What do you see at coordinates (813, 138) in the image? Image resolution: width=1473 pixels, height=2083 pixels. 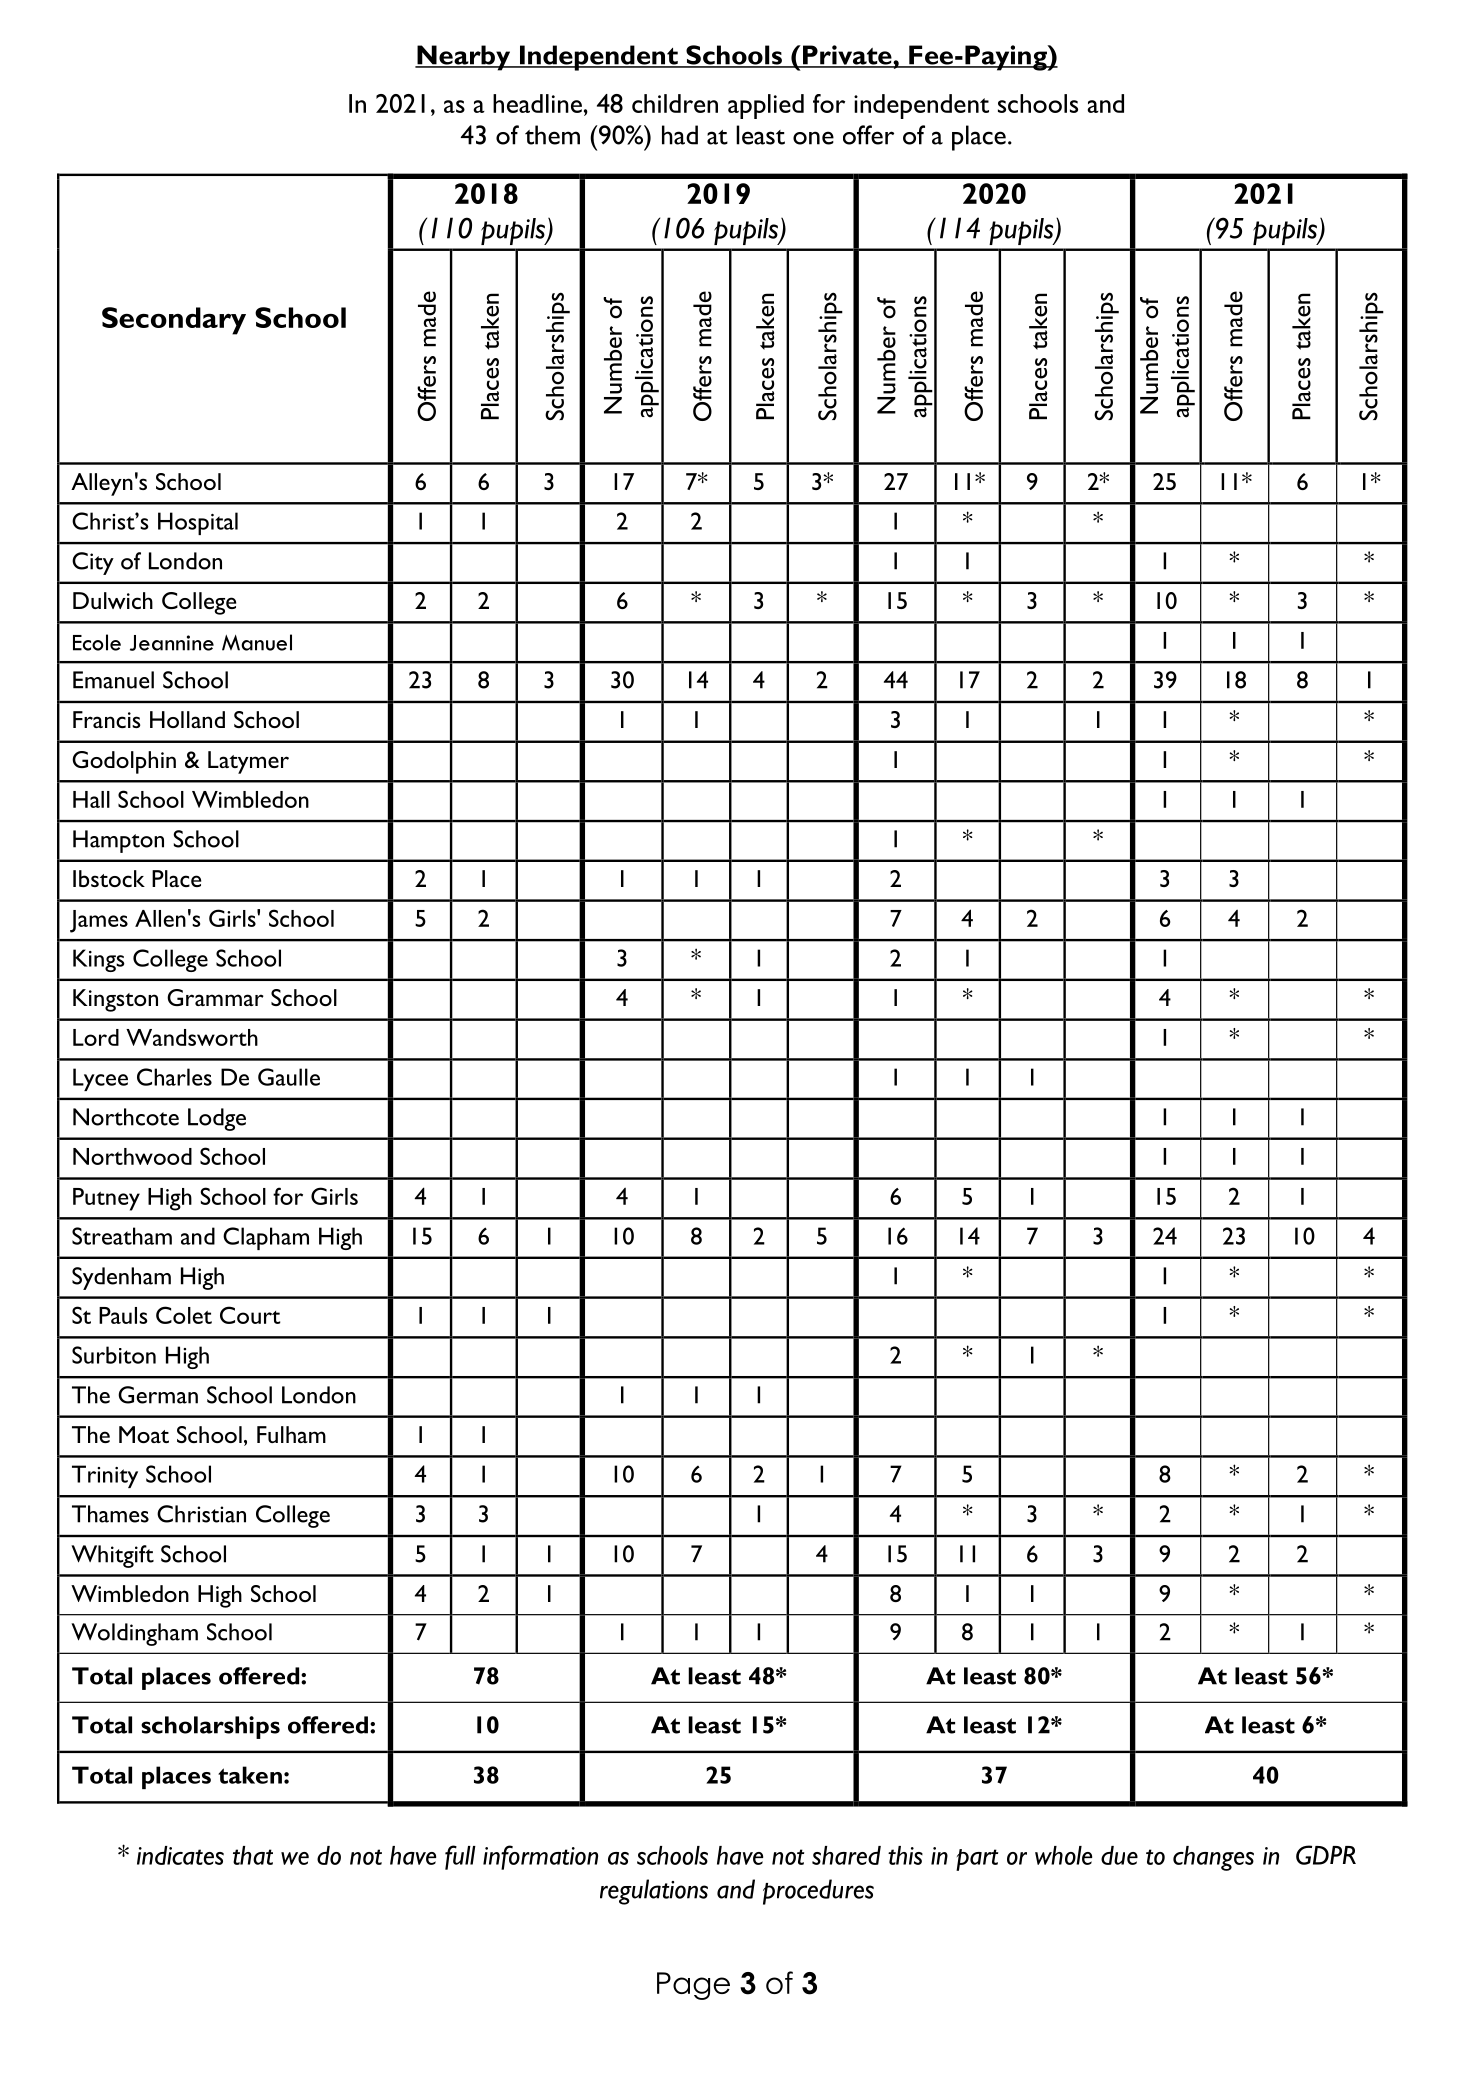 I see `one` at bounding box center [813, 138].
